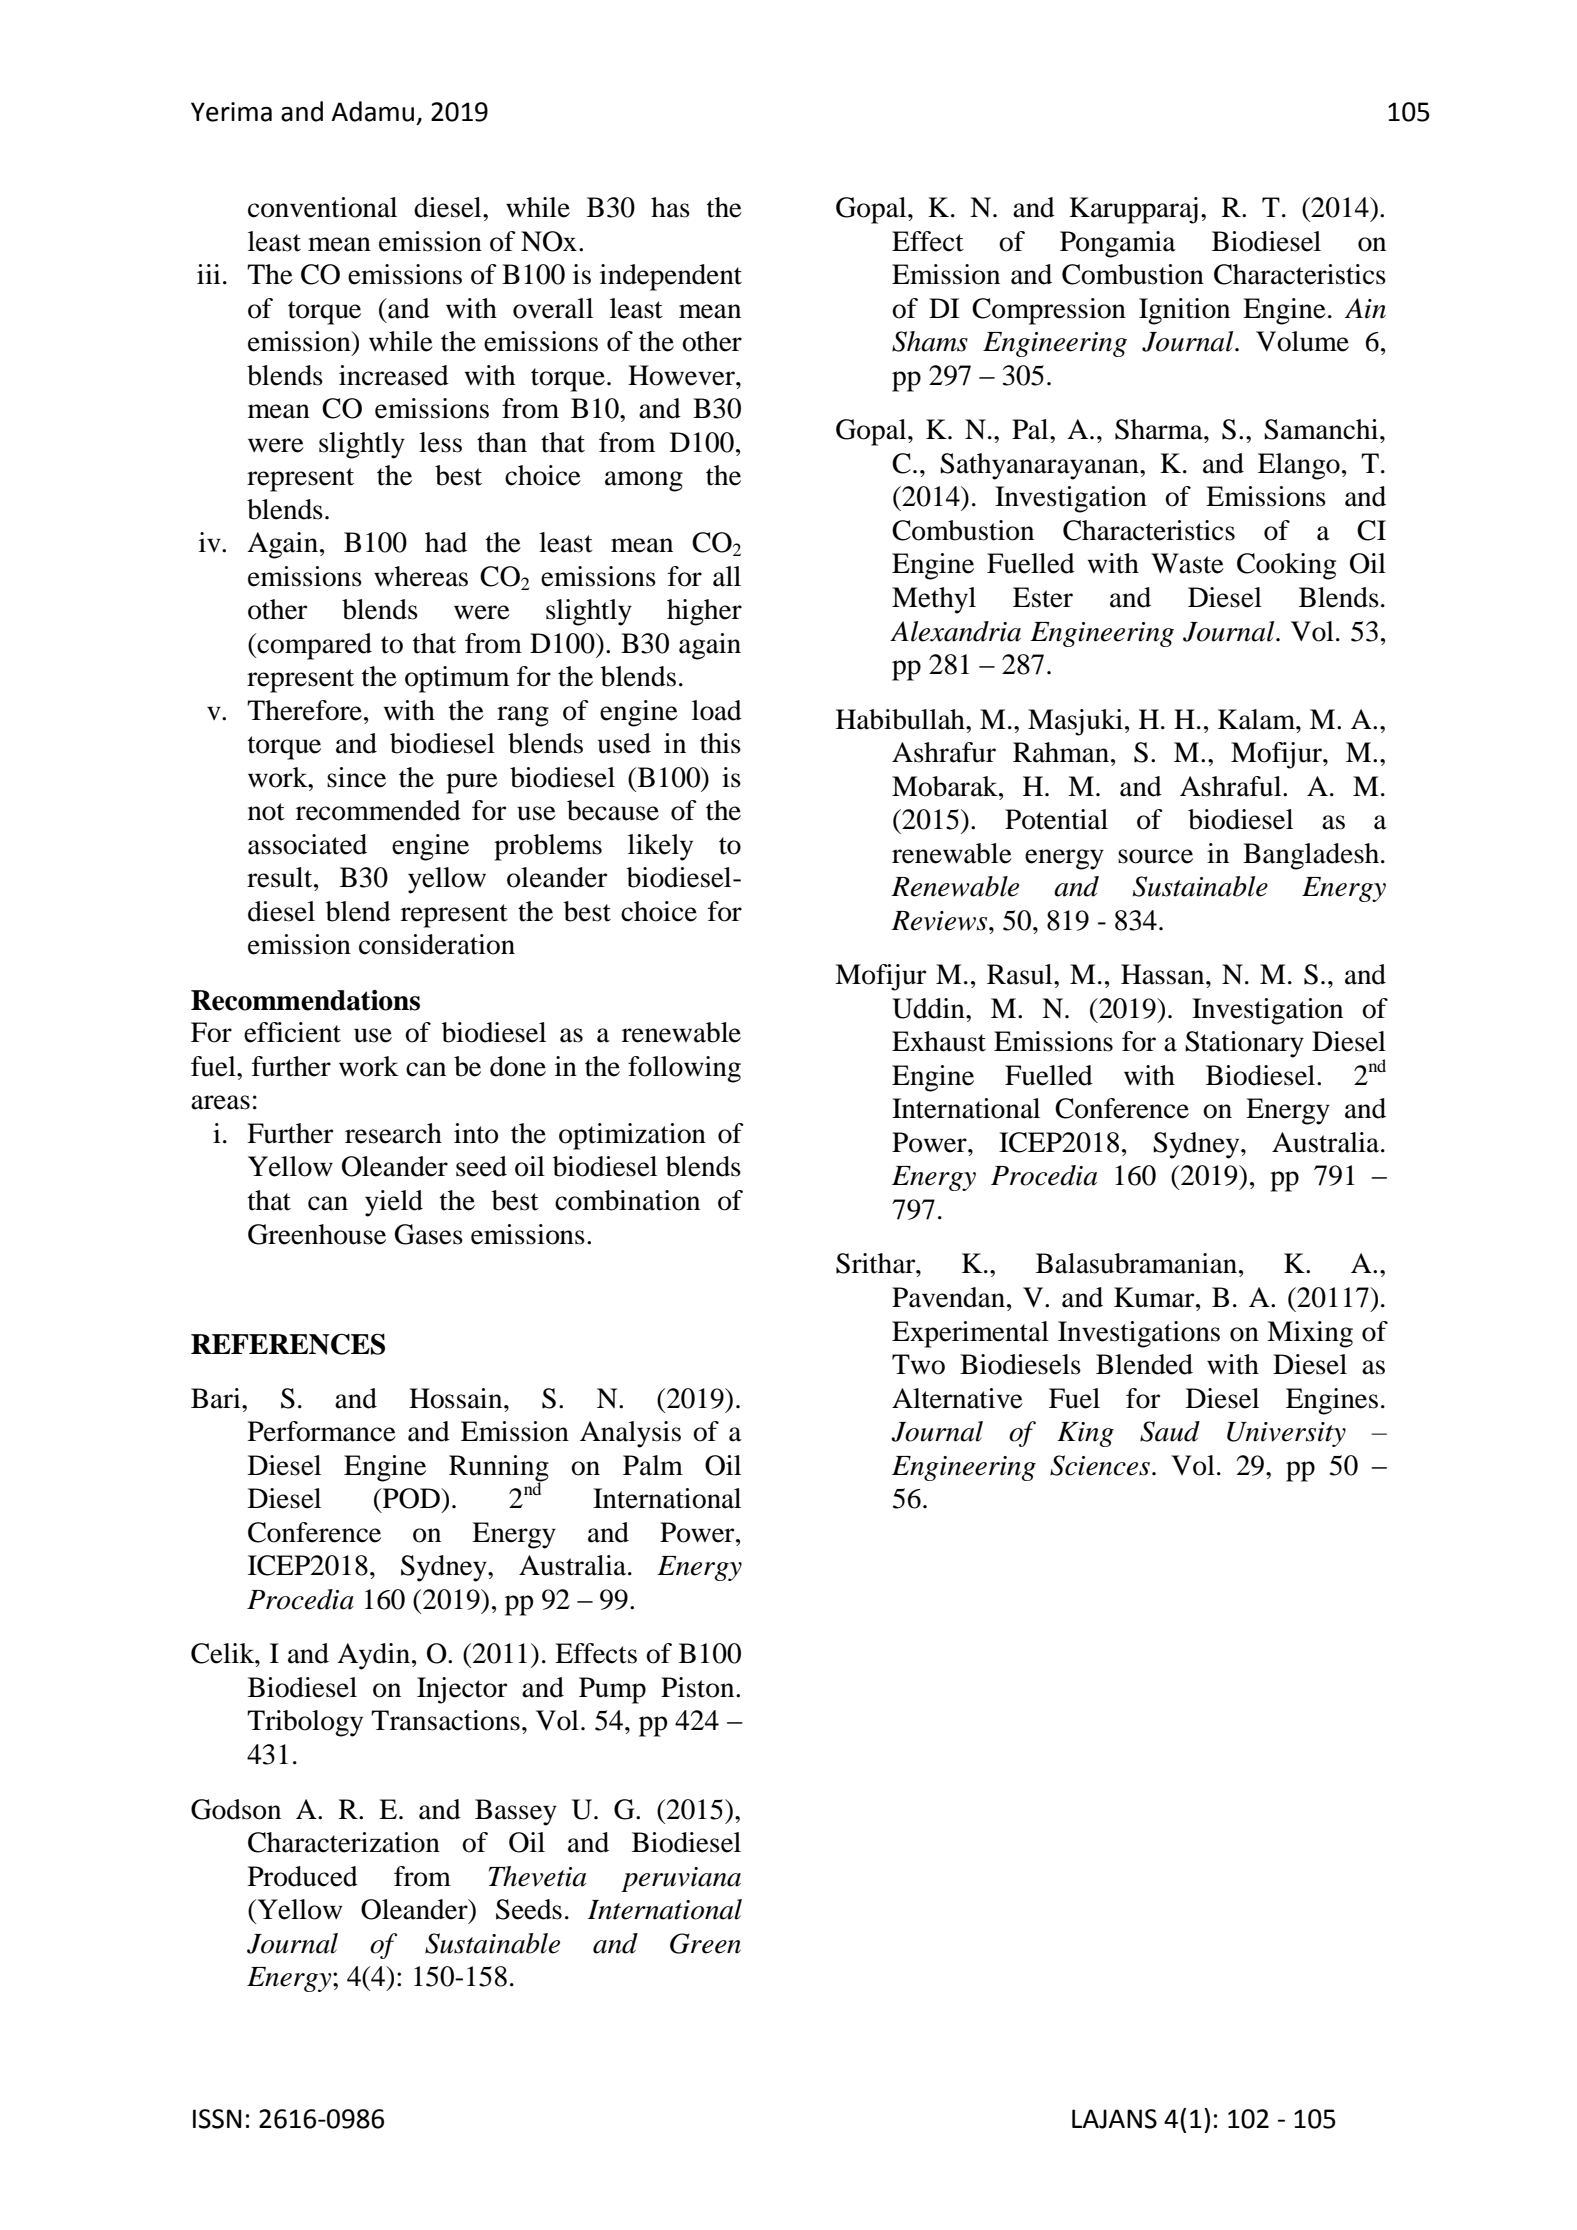  Describe the element at coordinates (393, 1133) in the page. I see `research` at that location.
